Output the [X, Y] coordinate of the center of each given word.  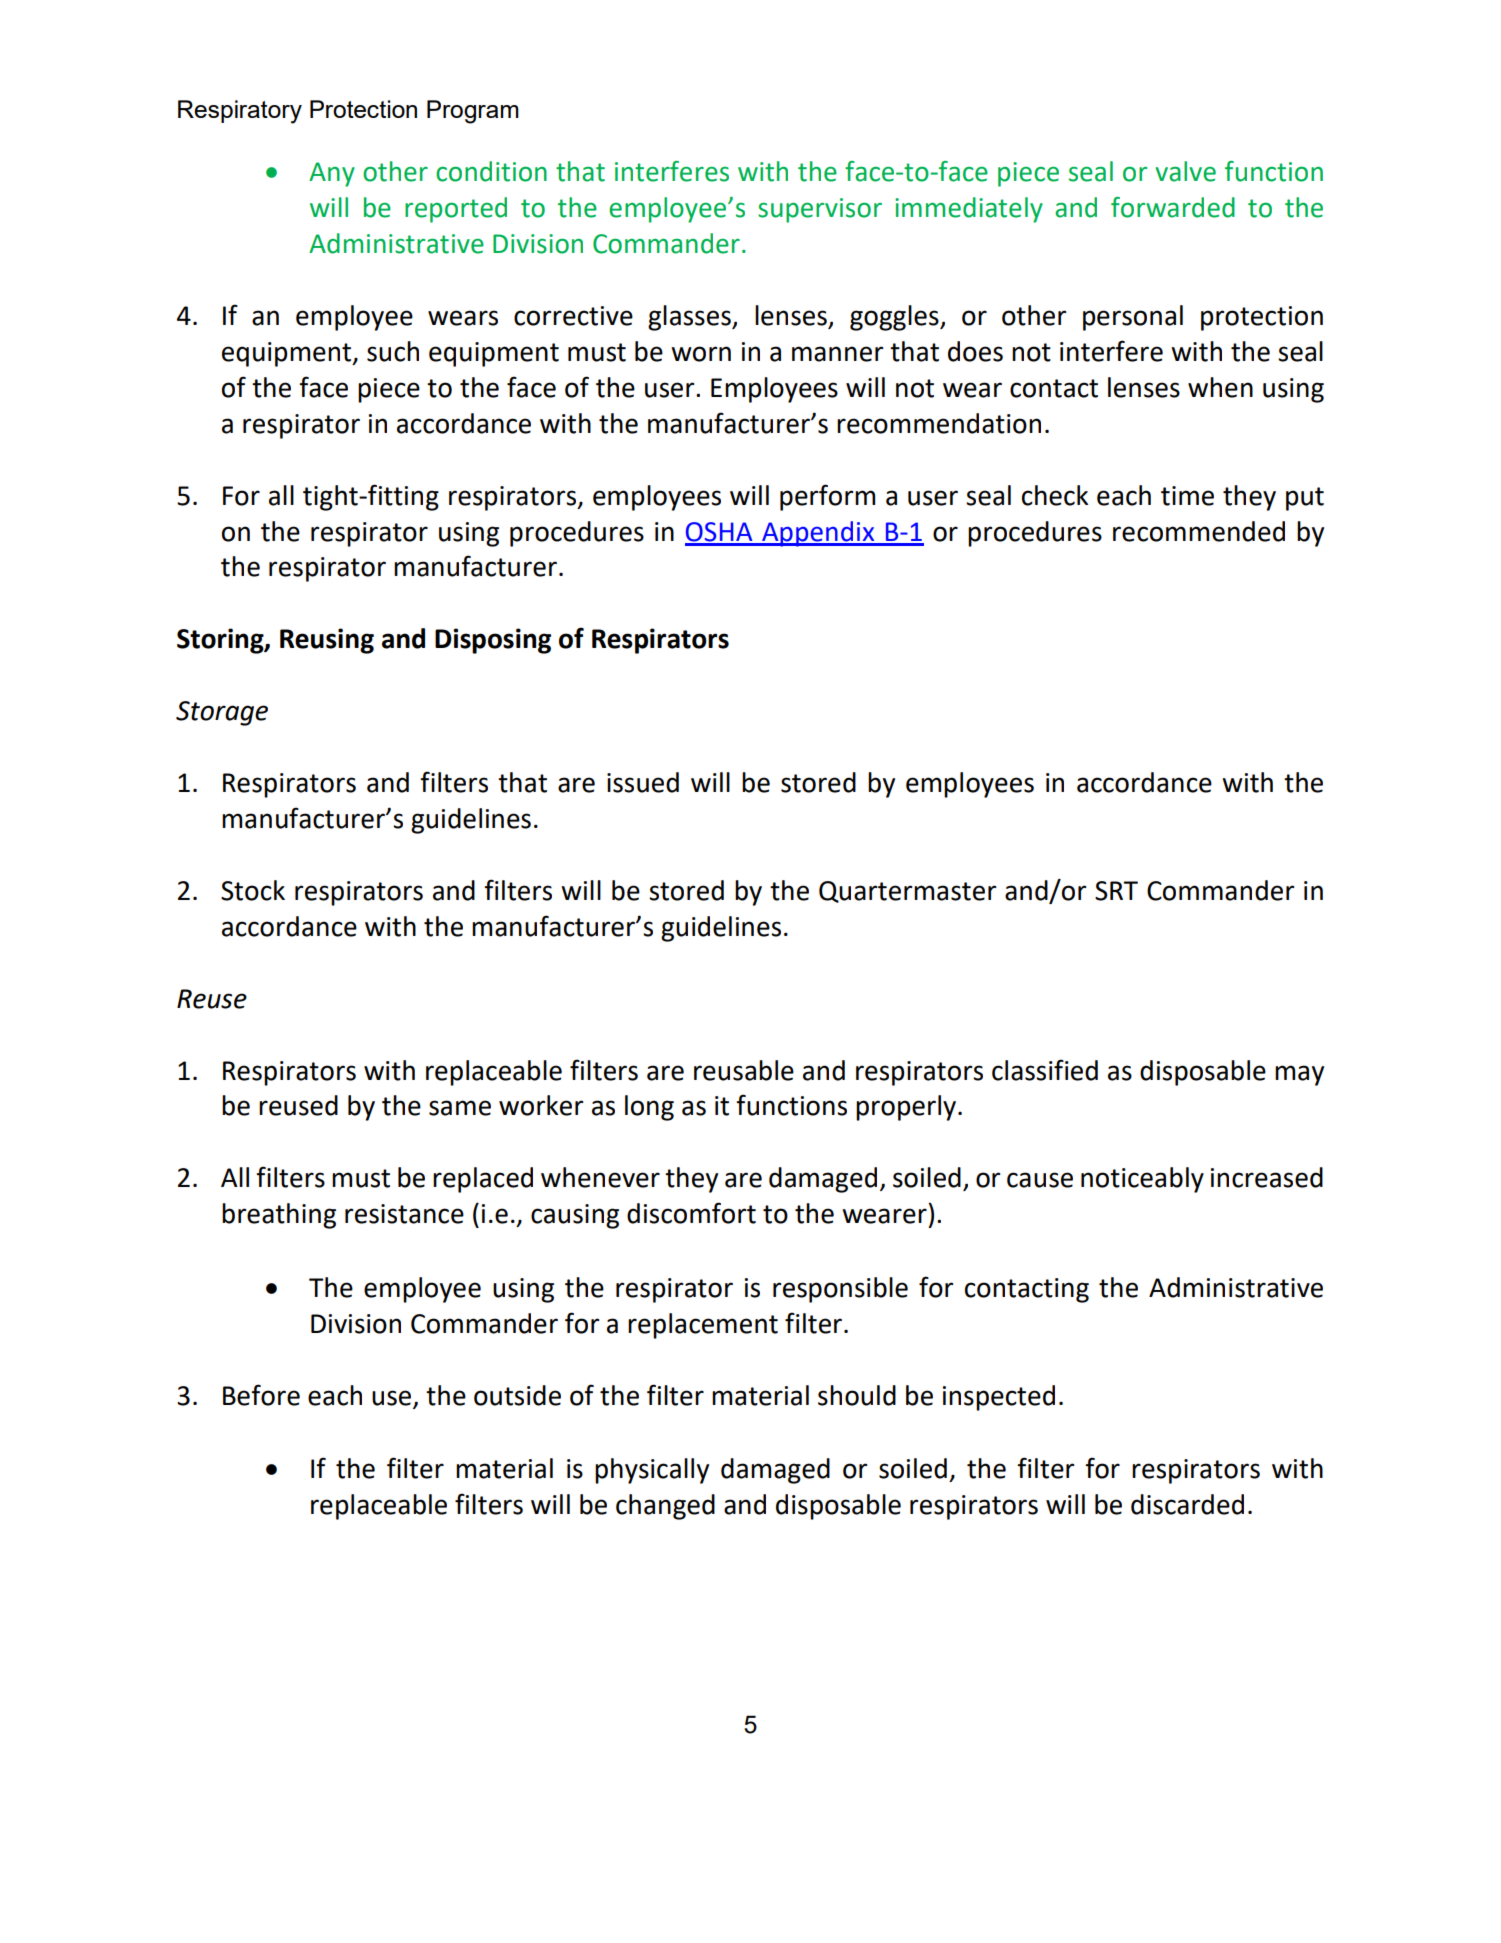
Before [261, 1395]
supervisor [820, 210]
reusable [744, 1070]
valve [1185, 171]
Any [332, 174]
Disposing [493, 641]
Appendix [818, 534]
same [460, 1108]
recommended [1199, 531]
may [1299, 1075]
